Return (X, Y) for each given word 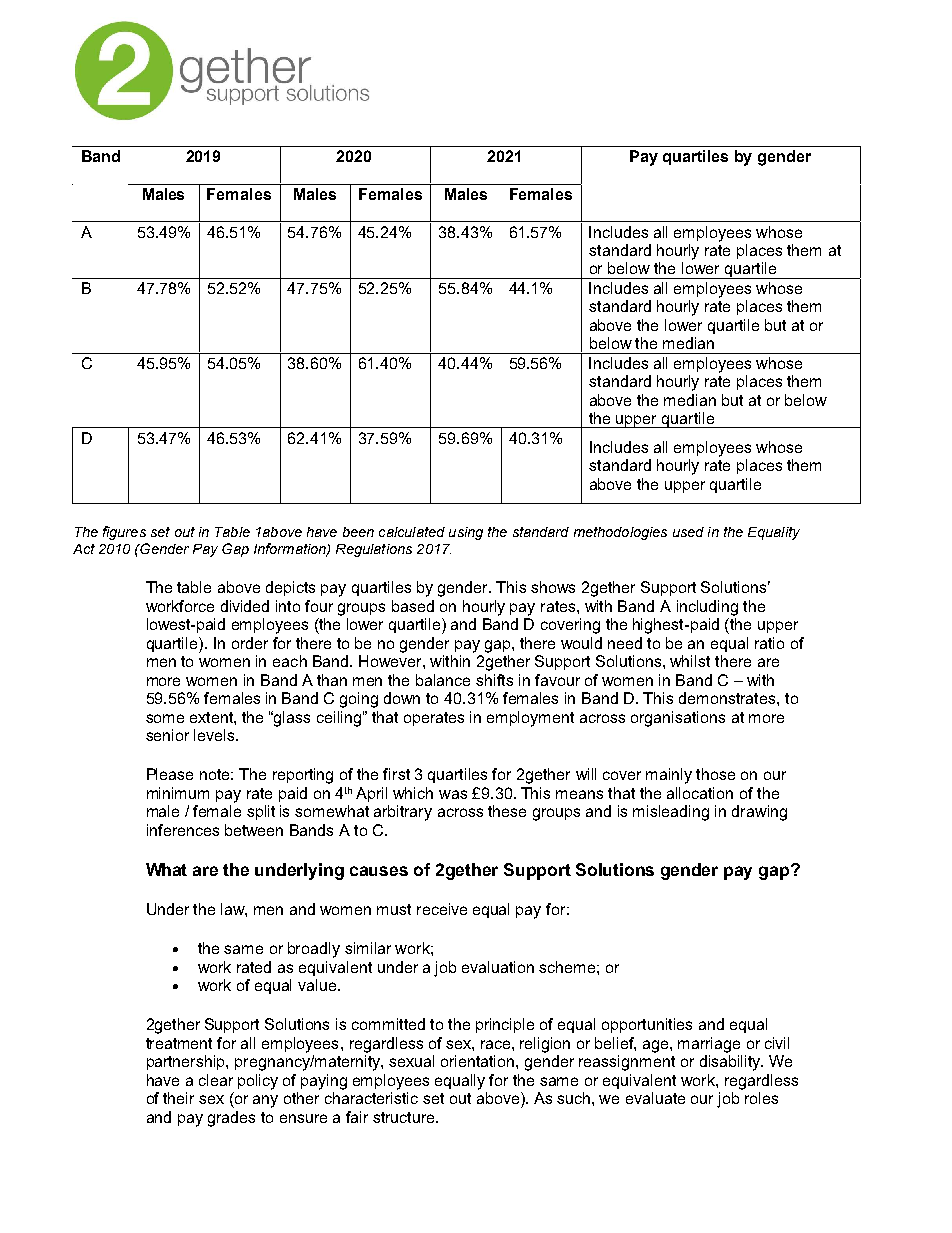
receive (442, 909)
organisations (678, 719)
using (466, 533)
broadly (314, 950)
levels (215, 735)
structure (405, 1117)
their (178, 1098)
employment (530, 719)
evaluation (498, 967)
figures (124, 533)
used (688, 532)
